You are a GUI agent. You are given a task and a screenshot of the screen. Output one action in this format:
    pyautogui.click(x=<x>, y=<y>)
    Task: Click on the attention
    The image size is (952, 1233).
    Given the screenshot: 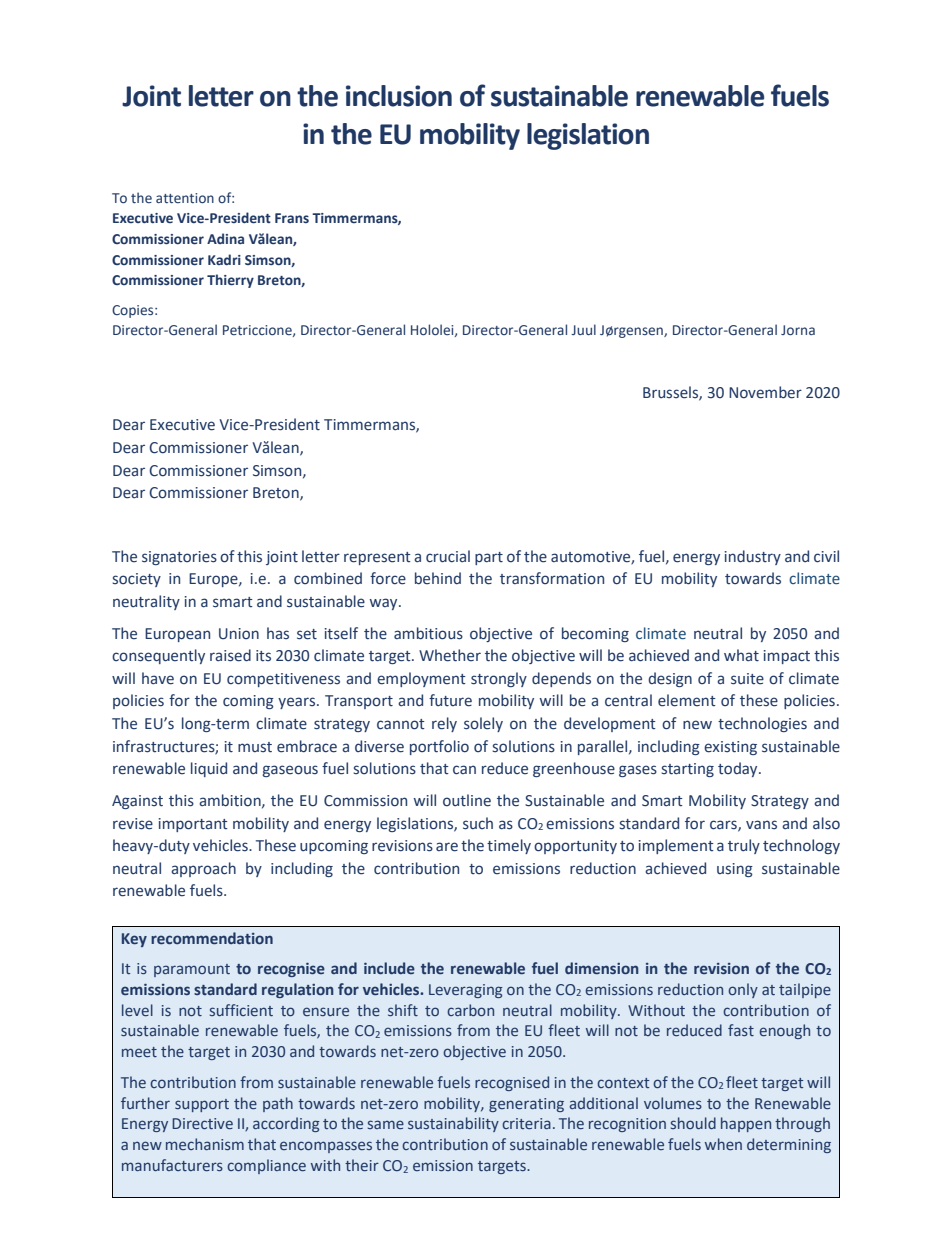 What is the action you would take?
    pyautogui.click(x=185, y=198)
